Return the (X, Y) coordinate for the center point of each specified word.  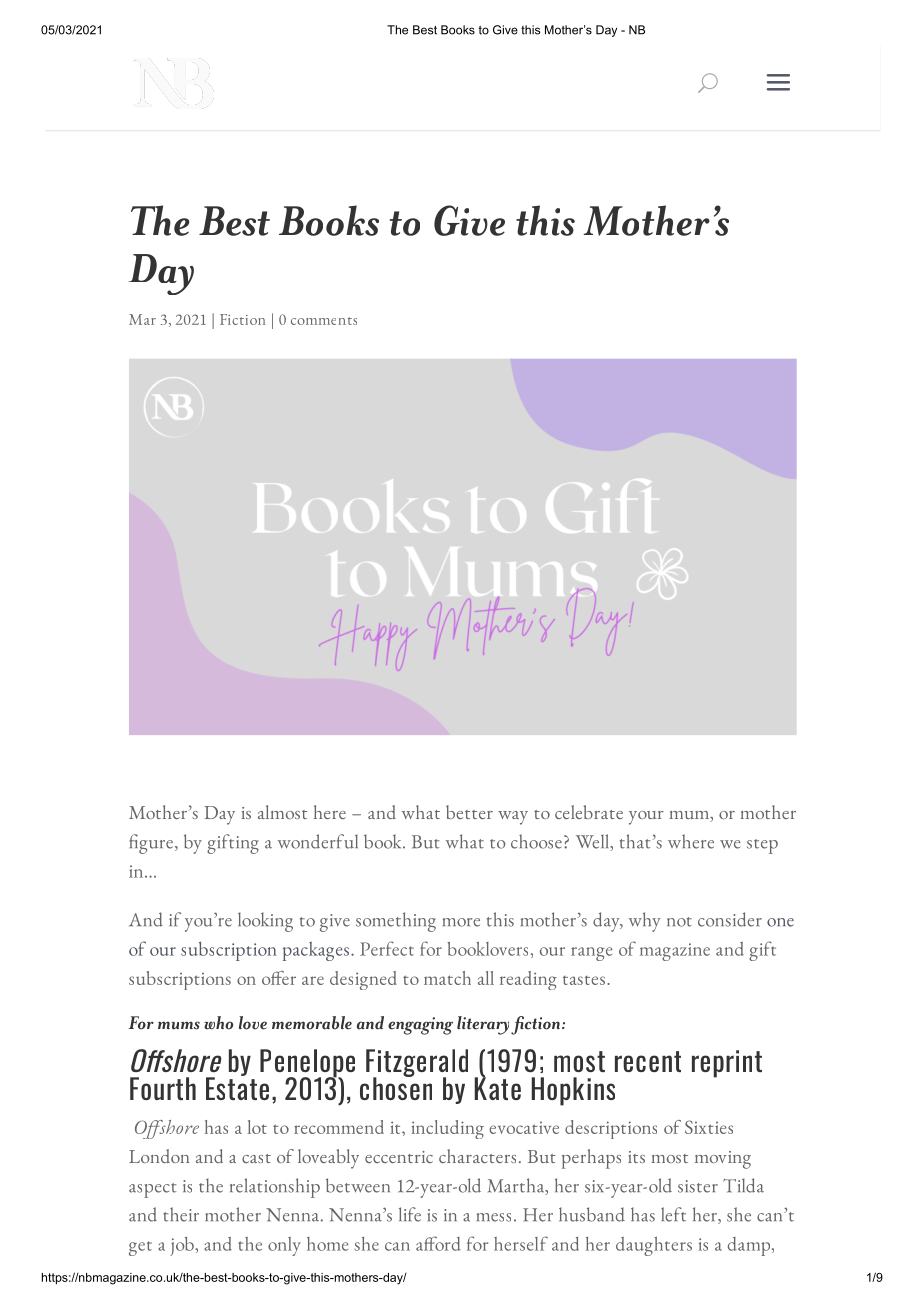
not (679, 922)
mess (494, 1217)
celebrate (589, 812)
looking (265, 922)
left (673, 1214)
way (513, 818)
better (469, 812)
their (181, 1214)
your (646, 818)
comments (324, 321)
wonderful (318, 841)
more (461, 922)
